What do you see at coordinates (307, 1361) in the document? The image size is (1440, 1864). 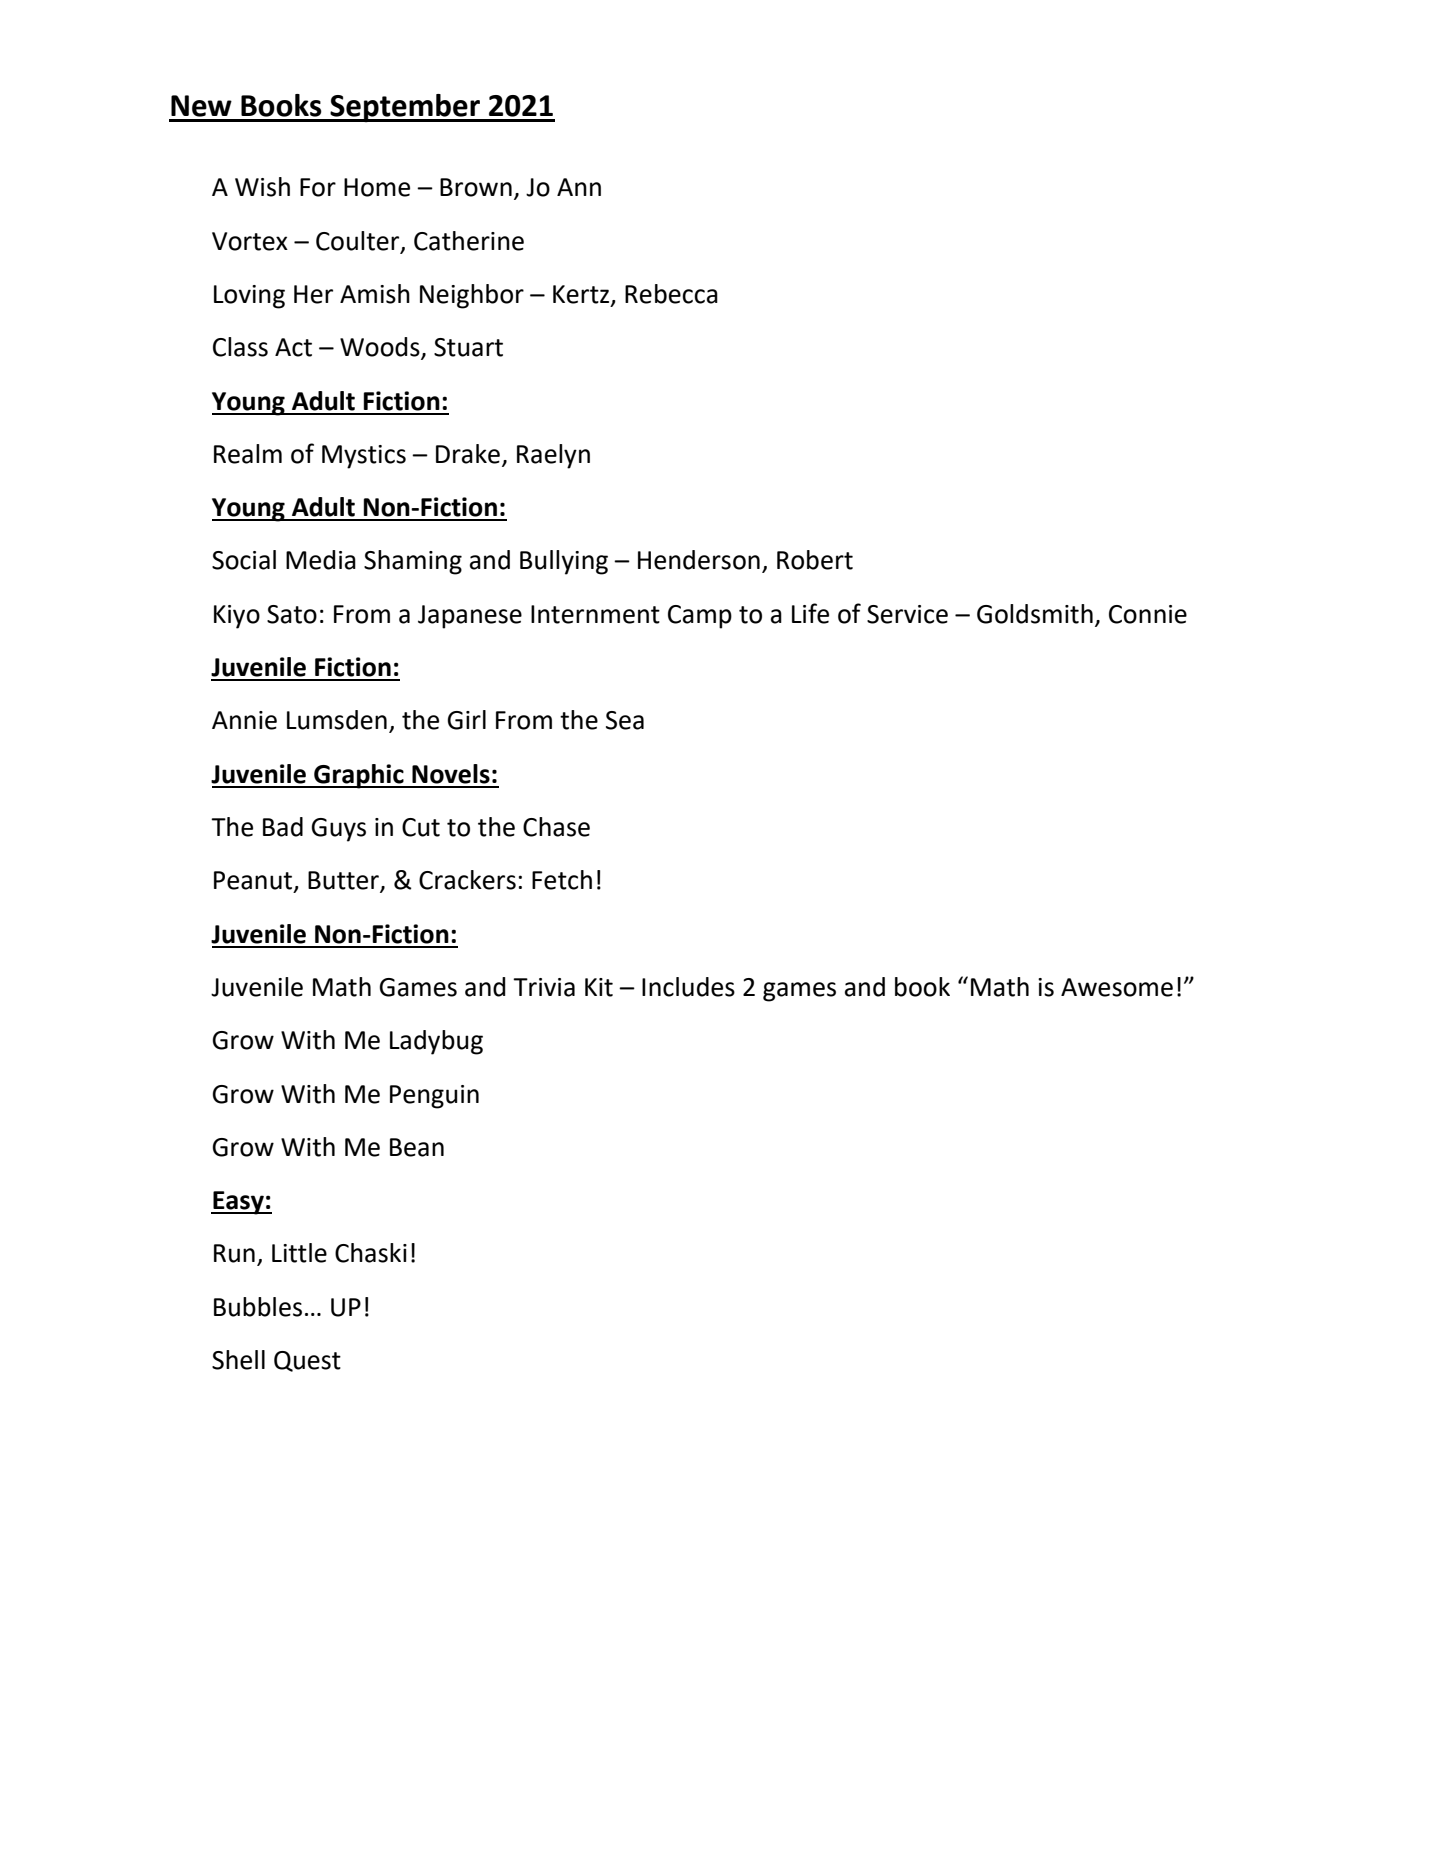 I see `Quest` at bounding box center [307, 1361].
